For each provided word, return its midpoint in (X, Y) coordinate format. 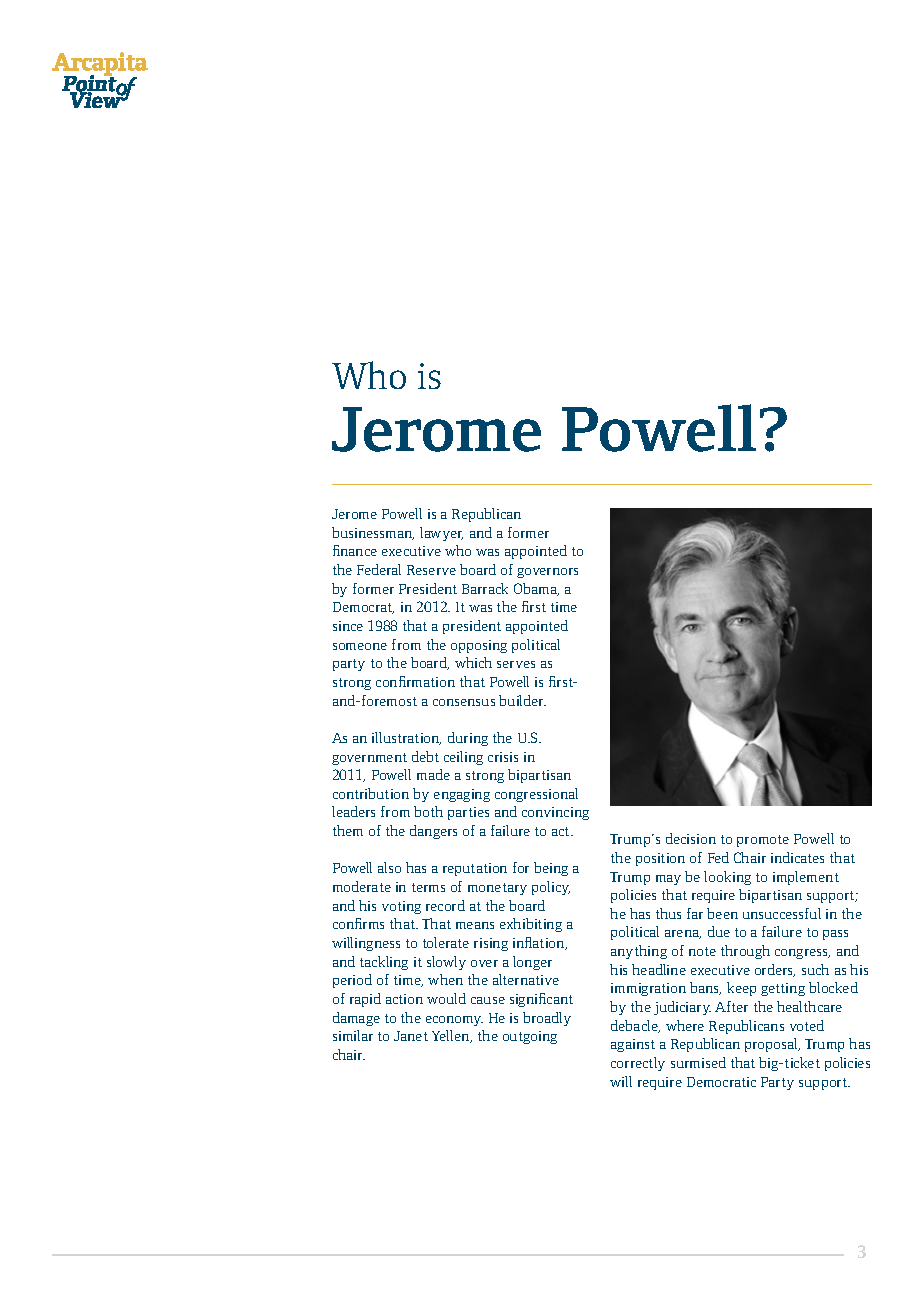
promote (763, 841)
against (633, 1045)
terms (428, 887)
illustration (406, 738)
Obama (536, 589)
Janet (411, 1036)
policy (551, 888)
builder (522, 700)
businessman (373, 533)
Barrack (485, 588)
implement (806, 878)
